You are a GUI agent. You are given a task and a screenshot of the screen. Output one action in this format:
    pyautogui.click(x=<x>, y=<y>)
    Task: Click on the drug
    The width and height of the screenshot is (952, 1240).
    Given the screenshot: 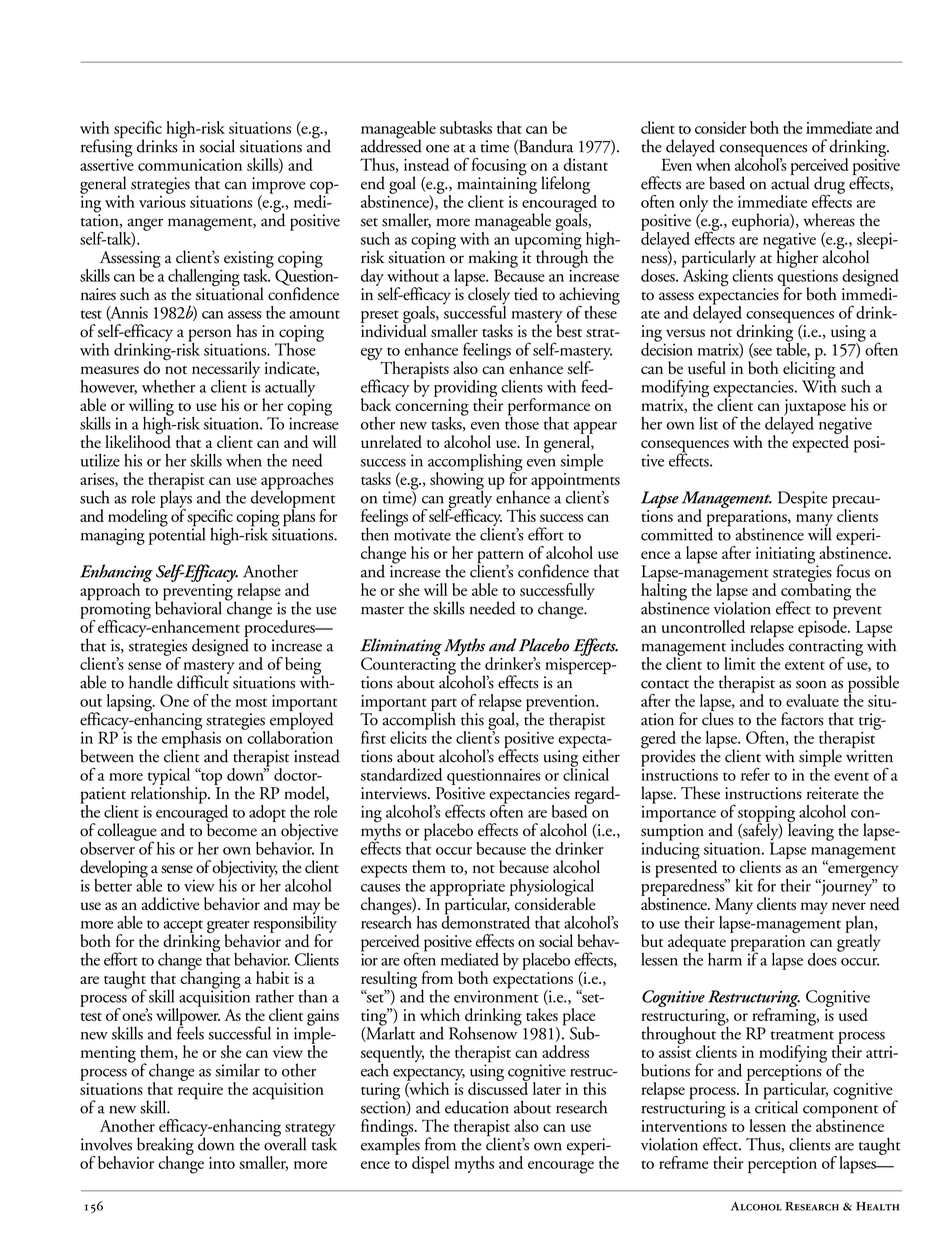 What is the action you would take?
    pyautogui.click(x=829, y=186)
